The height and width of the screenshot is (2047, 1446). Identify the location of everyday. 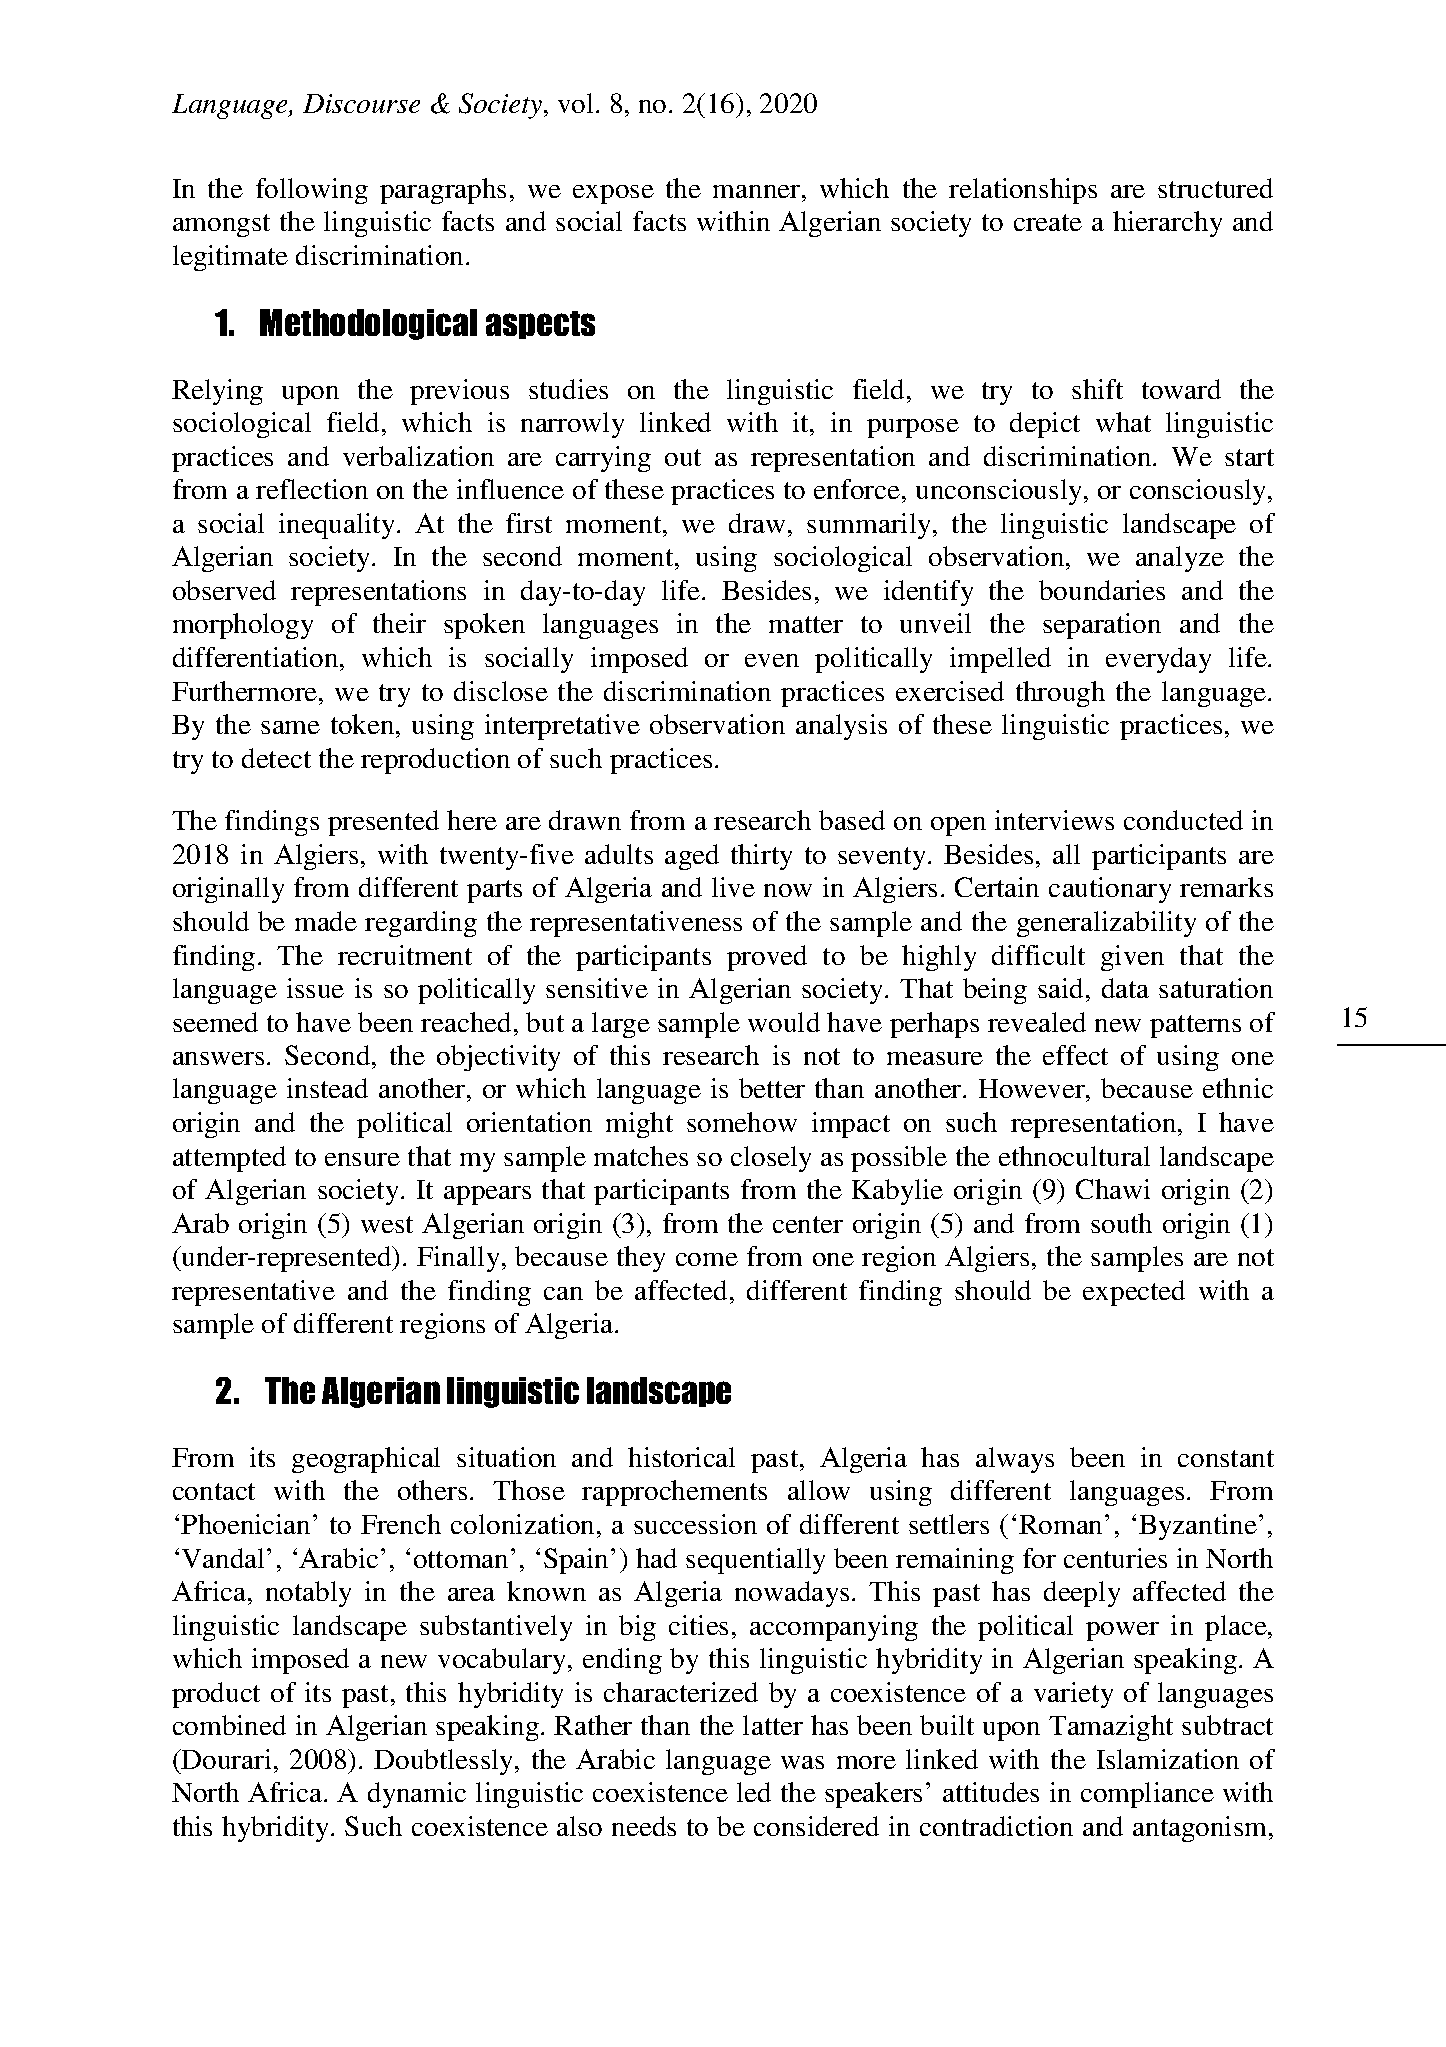
(1158, 660).
